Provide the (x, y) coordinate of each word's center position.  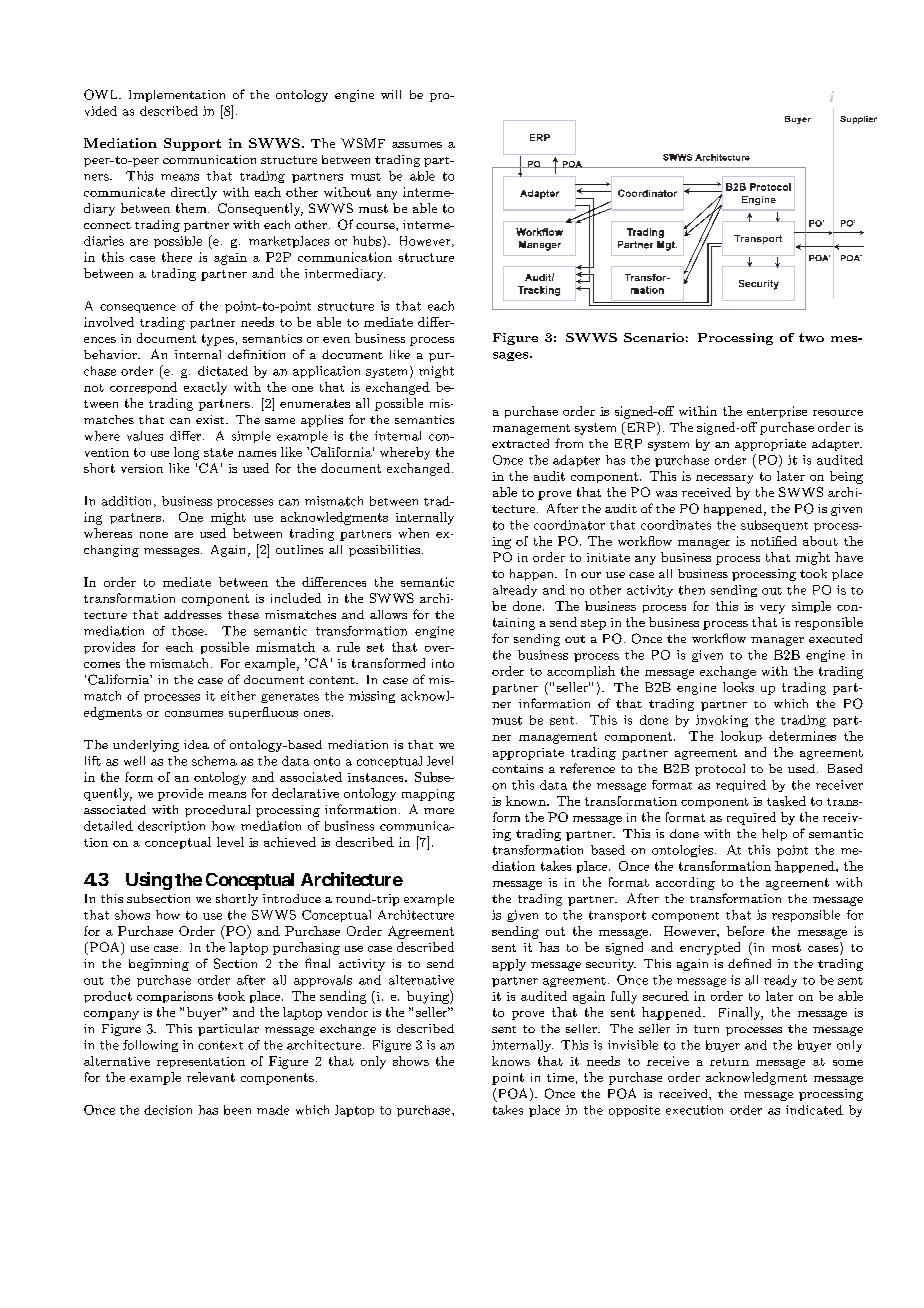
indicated (814, 1110)
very (772, 609)
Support (192, 144)
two (811, 337)
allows (388, 614)
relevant (211, 1077)
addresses (193, 614)
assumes (417, 145)
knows (511, 1061)
